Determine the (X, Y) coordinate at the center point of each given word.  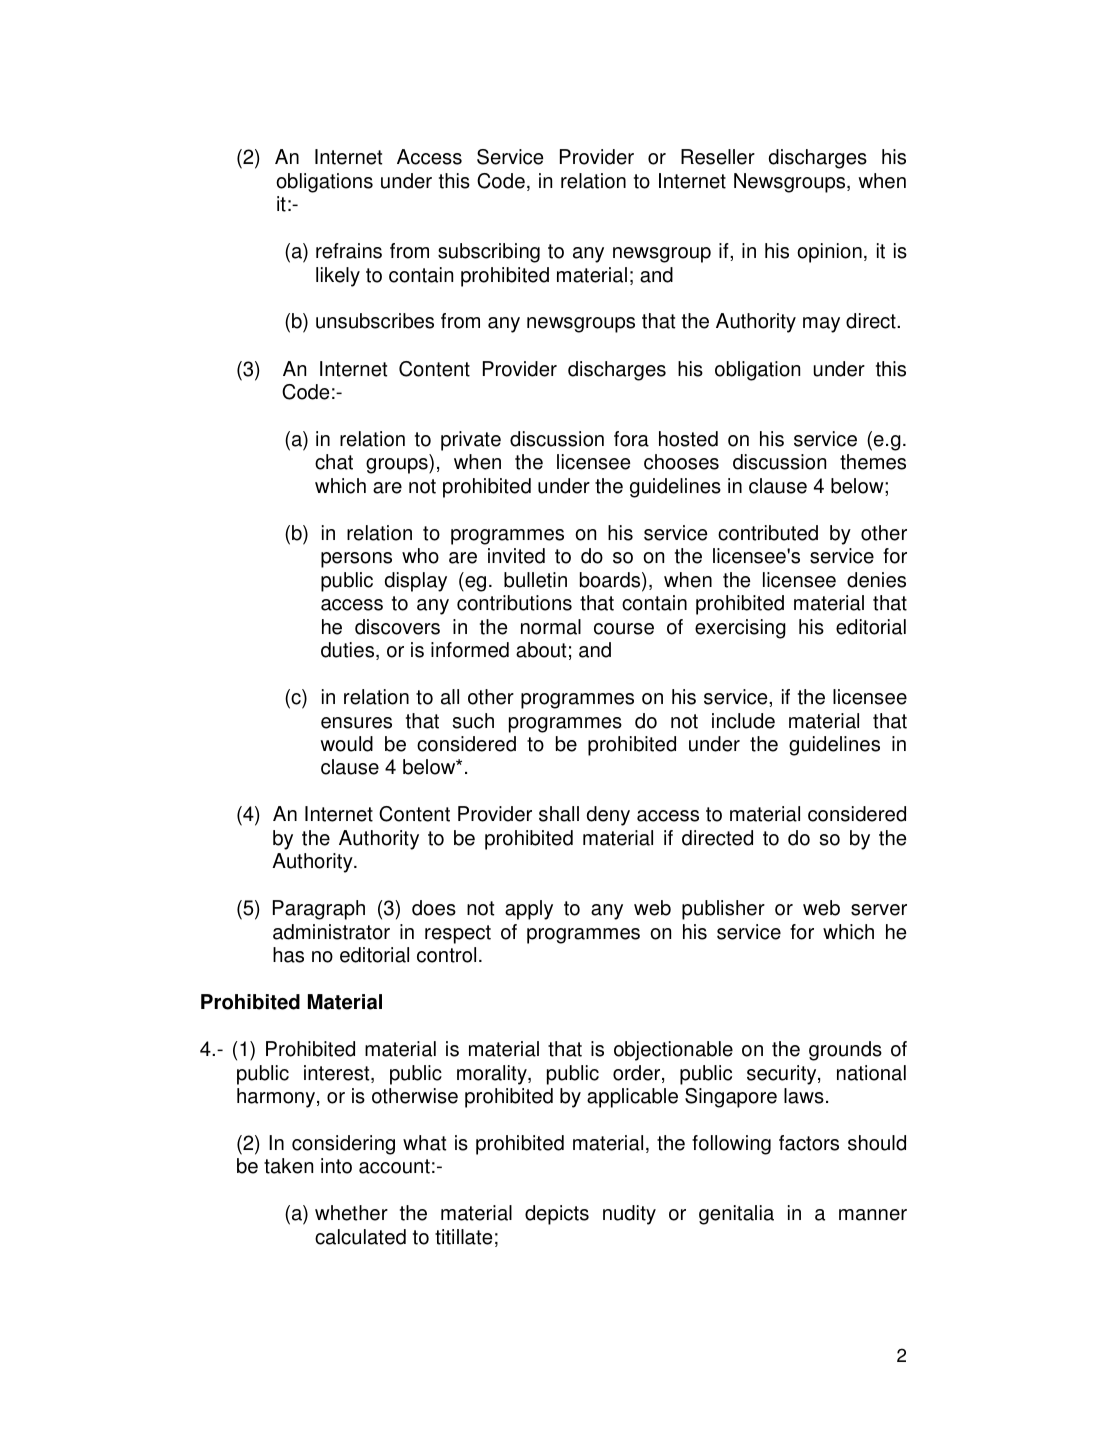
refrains (349, 251)
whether (351, 1213)
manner (873, 1215)
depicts (557, 1215)
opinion (829, 253)
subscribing (489, 253)
